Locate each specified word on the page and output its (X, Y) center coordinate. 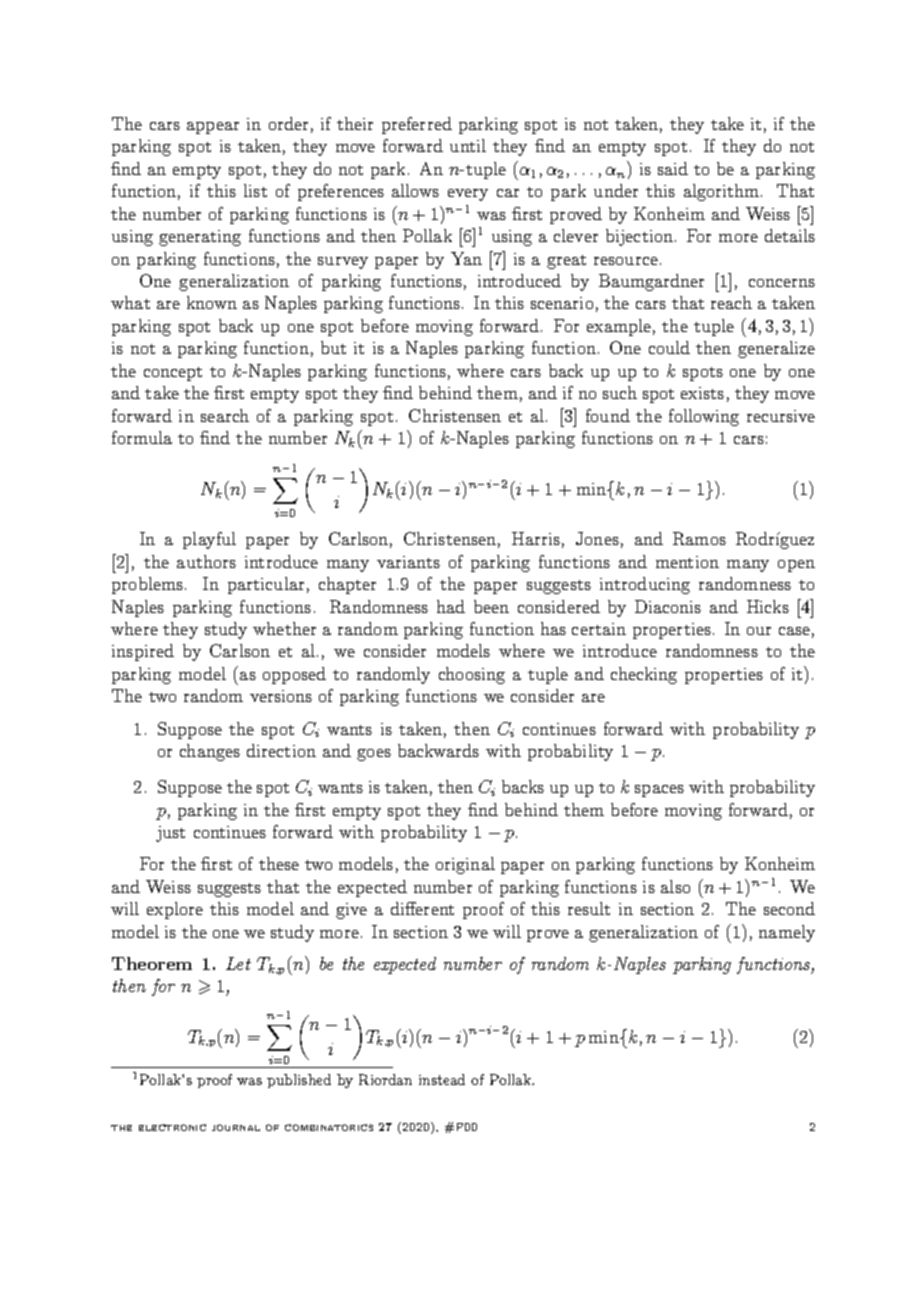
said (673, 168)
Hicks (768, 606)
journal (236, 1127)
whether (284, 628)
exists (702, 393)
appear (213, 128)
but (333, 347)
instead (442, 1079)
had (451, 606)
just (170, 834)
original (465, 865)
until (468, 145)
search (225, 415)
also (675, 886)
